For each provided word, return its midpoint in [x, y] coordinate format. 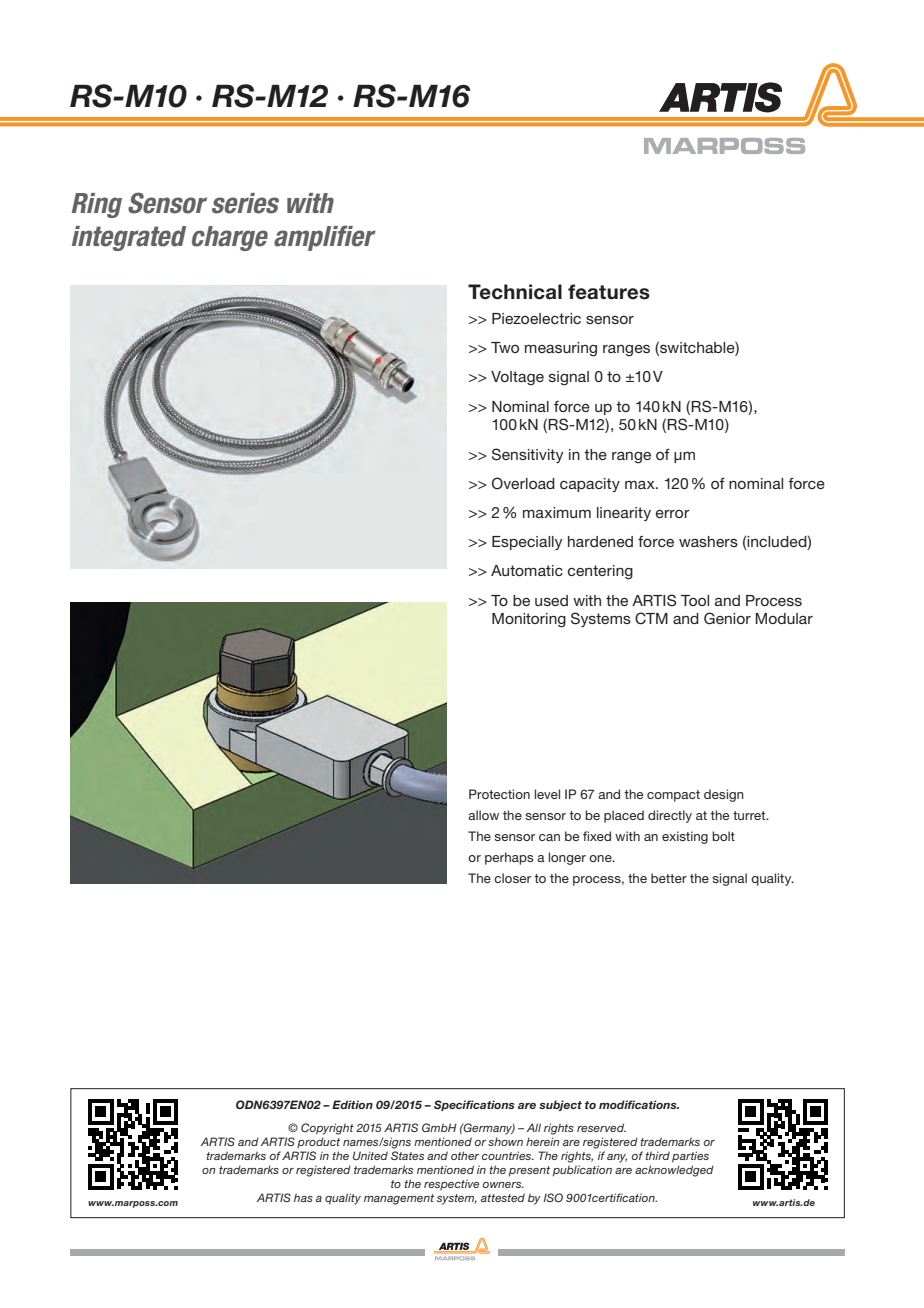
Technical [515, 292]
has [303, 1197]
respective [451, 1184]
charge [230, 238]
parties [690, 1157]
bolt [723, 836]
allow [483, 815]
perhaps [509, 858]
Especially [527, 543]
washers [708, 541]
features [609, 292]
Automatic [527, 570]
